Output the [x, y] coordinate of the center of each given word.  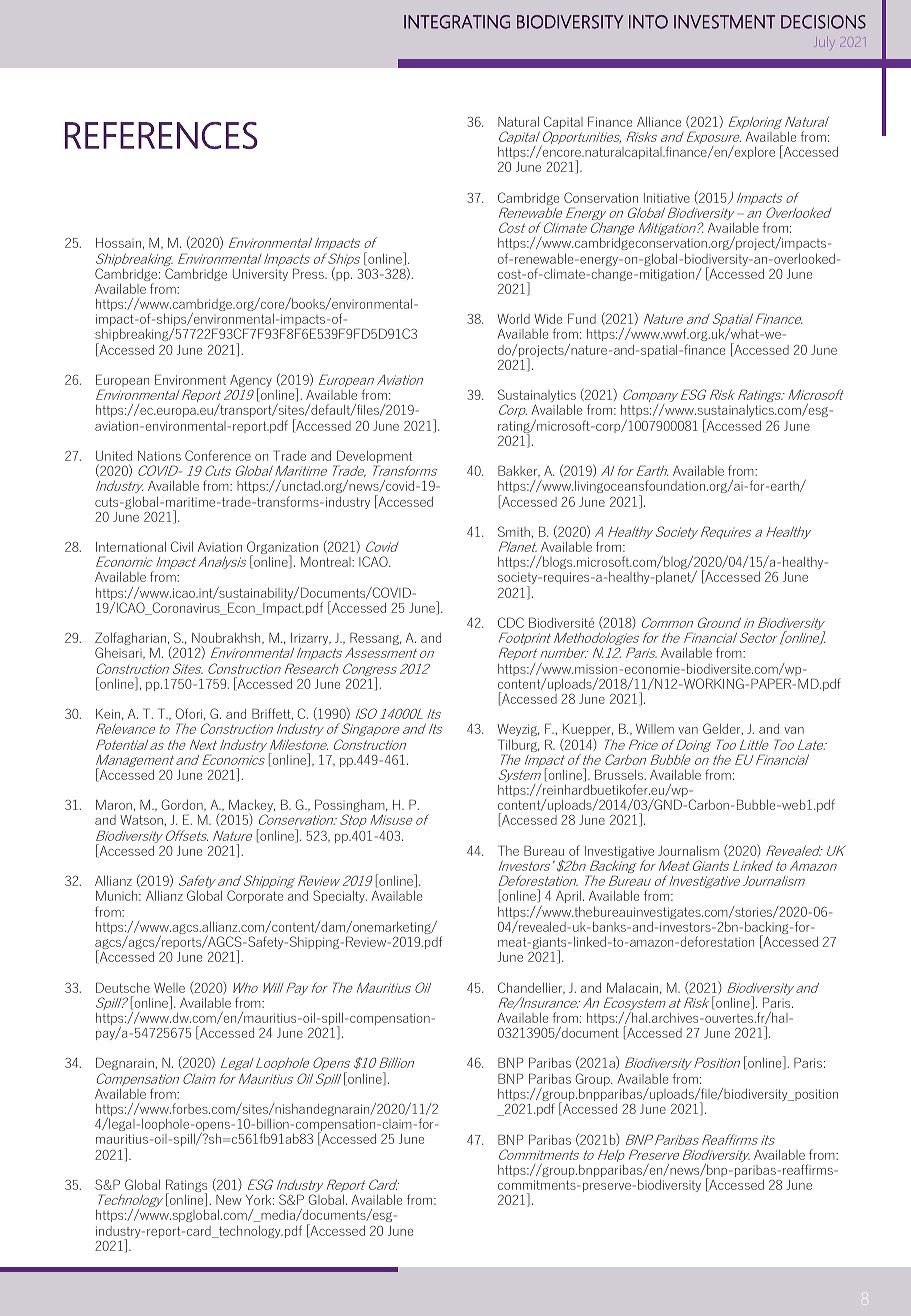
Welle [169, 988]
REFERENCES [161, 135]
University [260, 275]
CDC [511, 622]
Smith [514, 531]
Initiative [667, 198]
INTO [648, 22]
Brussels [620, 774]
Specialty [340, 896]
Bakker [519, 471]
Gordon [183, 805]
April [568, 896]
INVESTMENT [724, 22]
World [513, 318]
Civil [182, 546]
